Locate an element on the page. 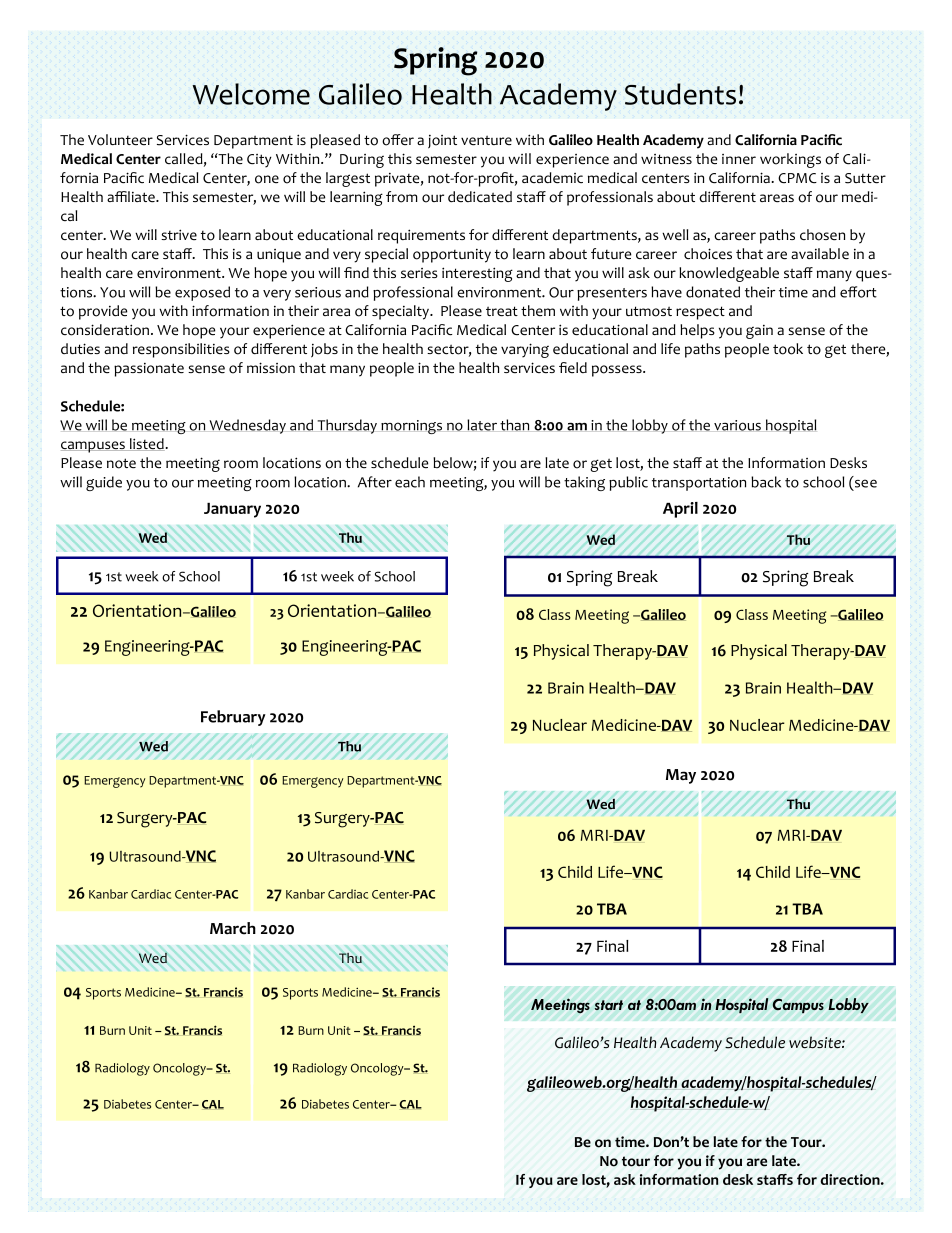 The height and width of the document is (1233, 952). passionate is located at coordinates (149, 370).
